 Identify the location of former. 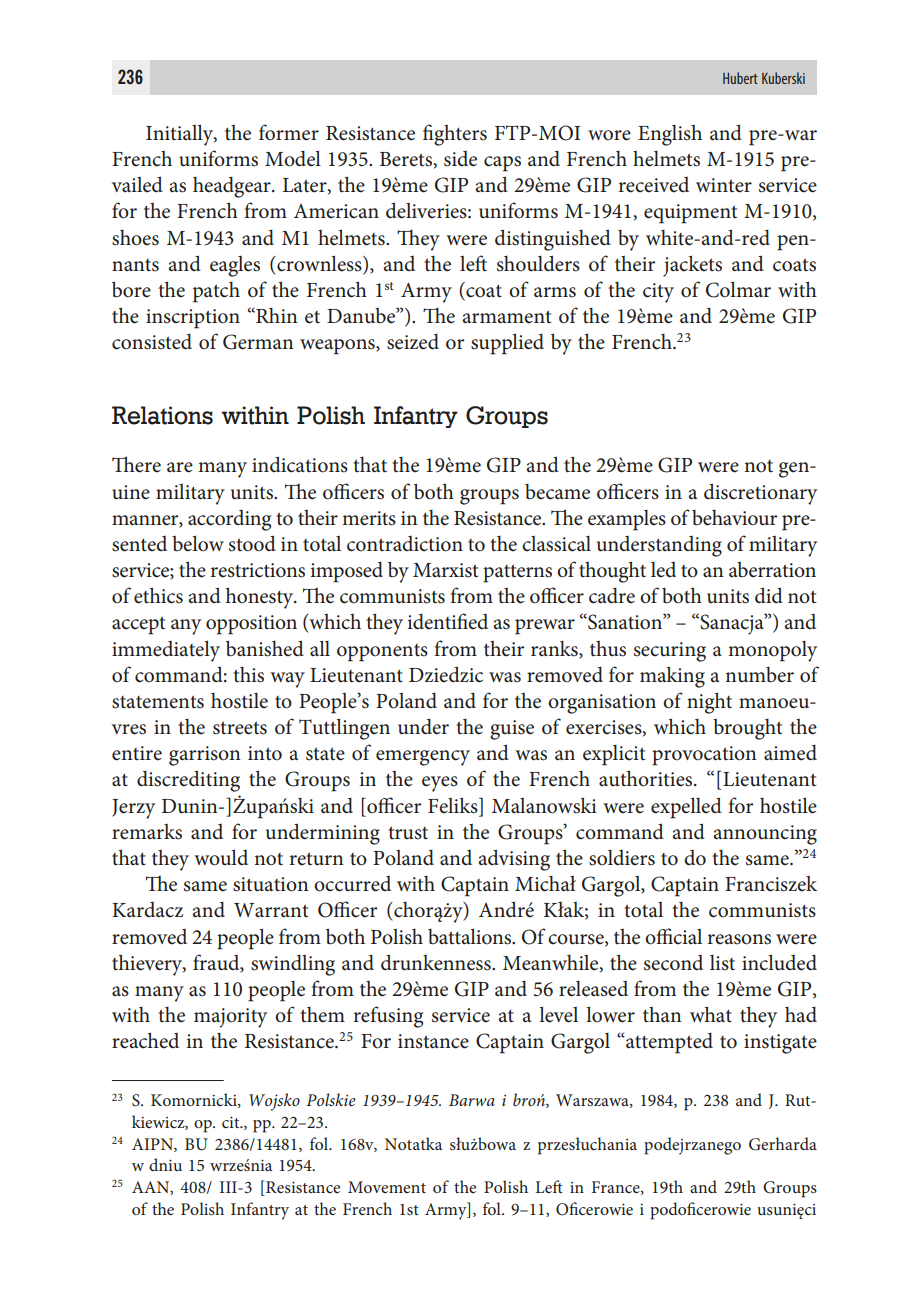
(289, 132).
